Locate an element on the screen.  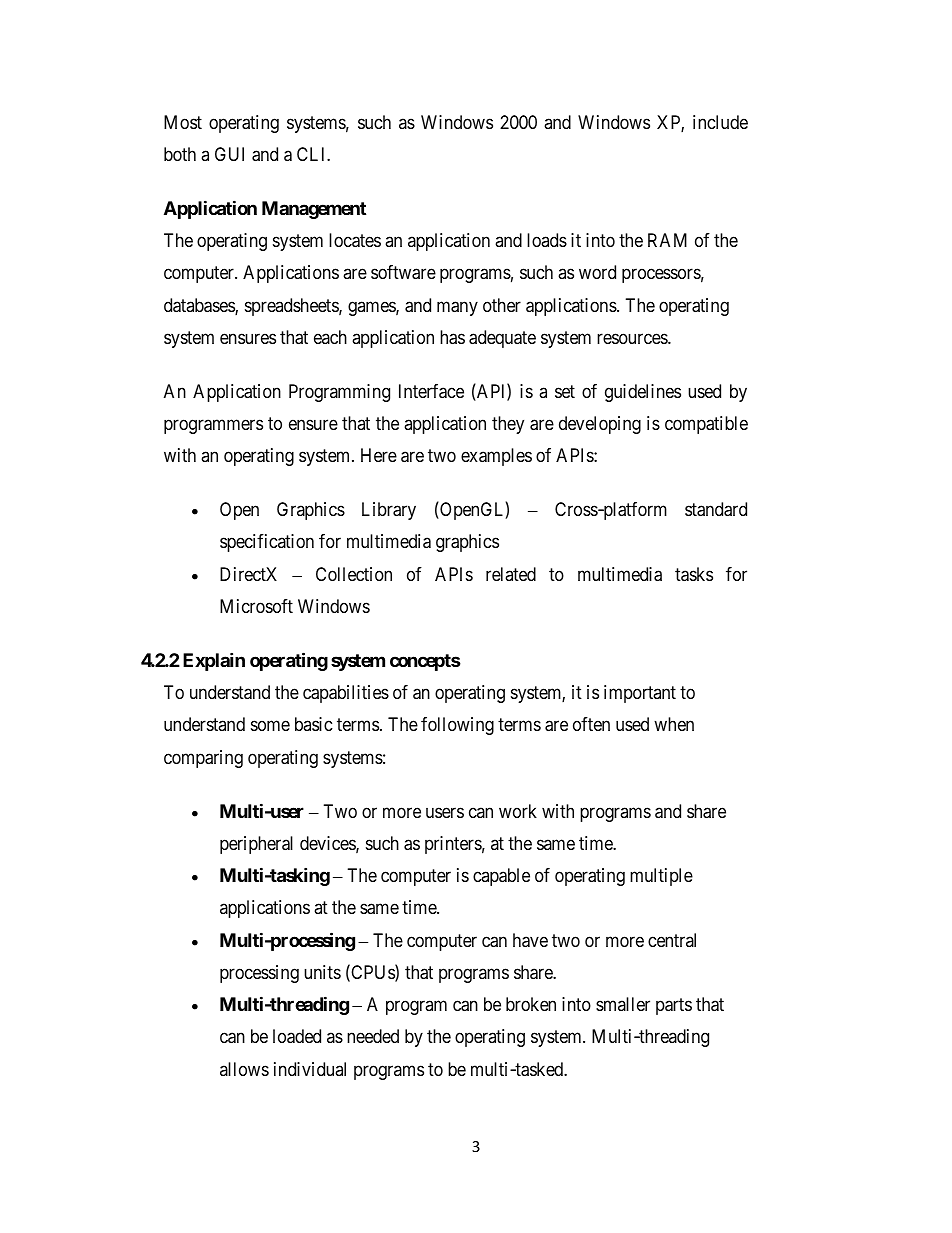
both is located at coordinates (180, 154).
